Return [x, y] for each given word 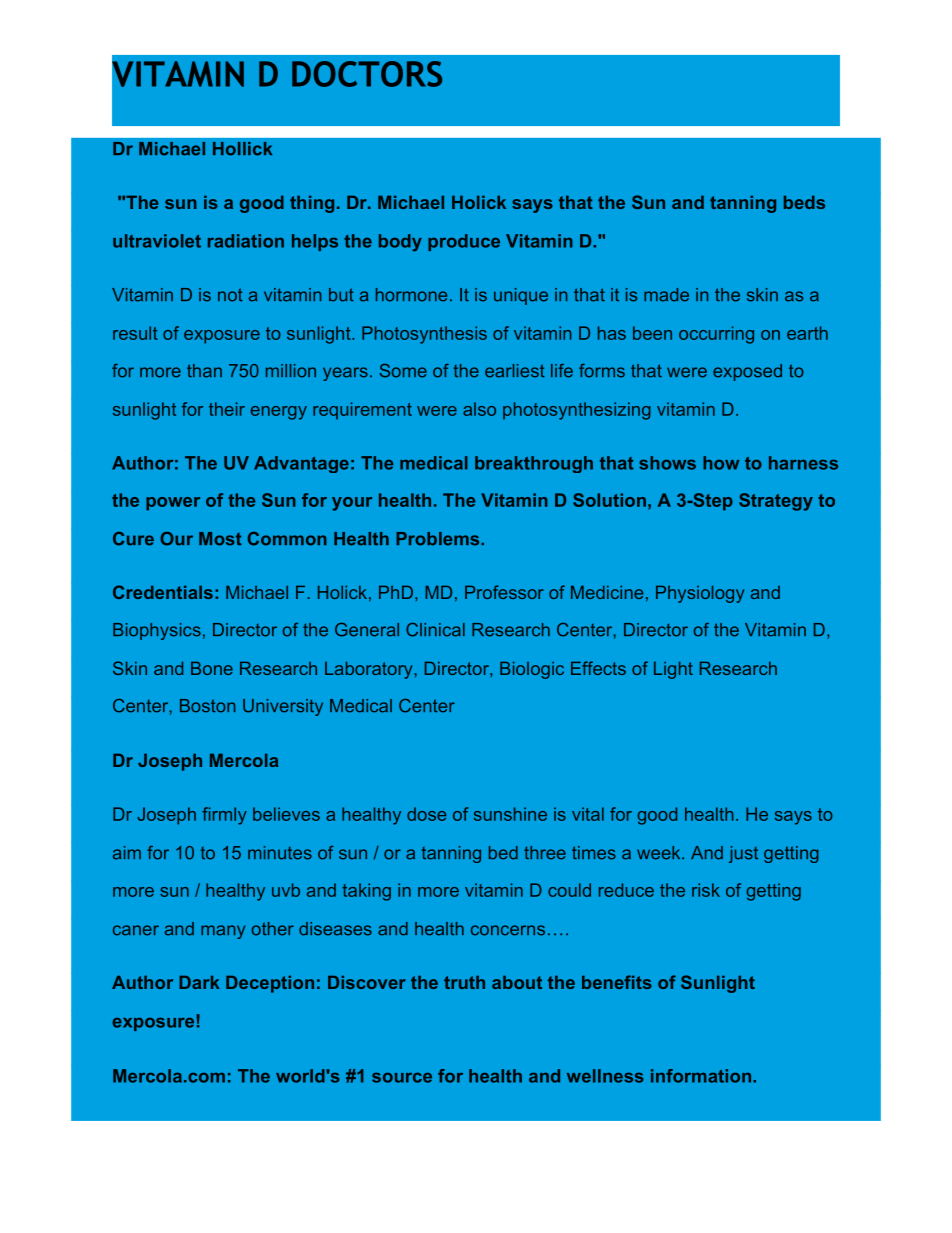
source [402, 1077]
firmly [224, 816]
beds [804, 202]
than [204, 371]
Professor [504, 592]
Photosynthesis [424, 335]
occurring [716, 335]
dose [426, 814]
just [743, 854]
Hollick [242, 149]
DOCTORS [367, 74]
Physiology [700, 594]
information [701, 1076]
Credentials [163, 592]
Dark [199, 982]
